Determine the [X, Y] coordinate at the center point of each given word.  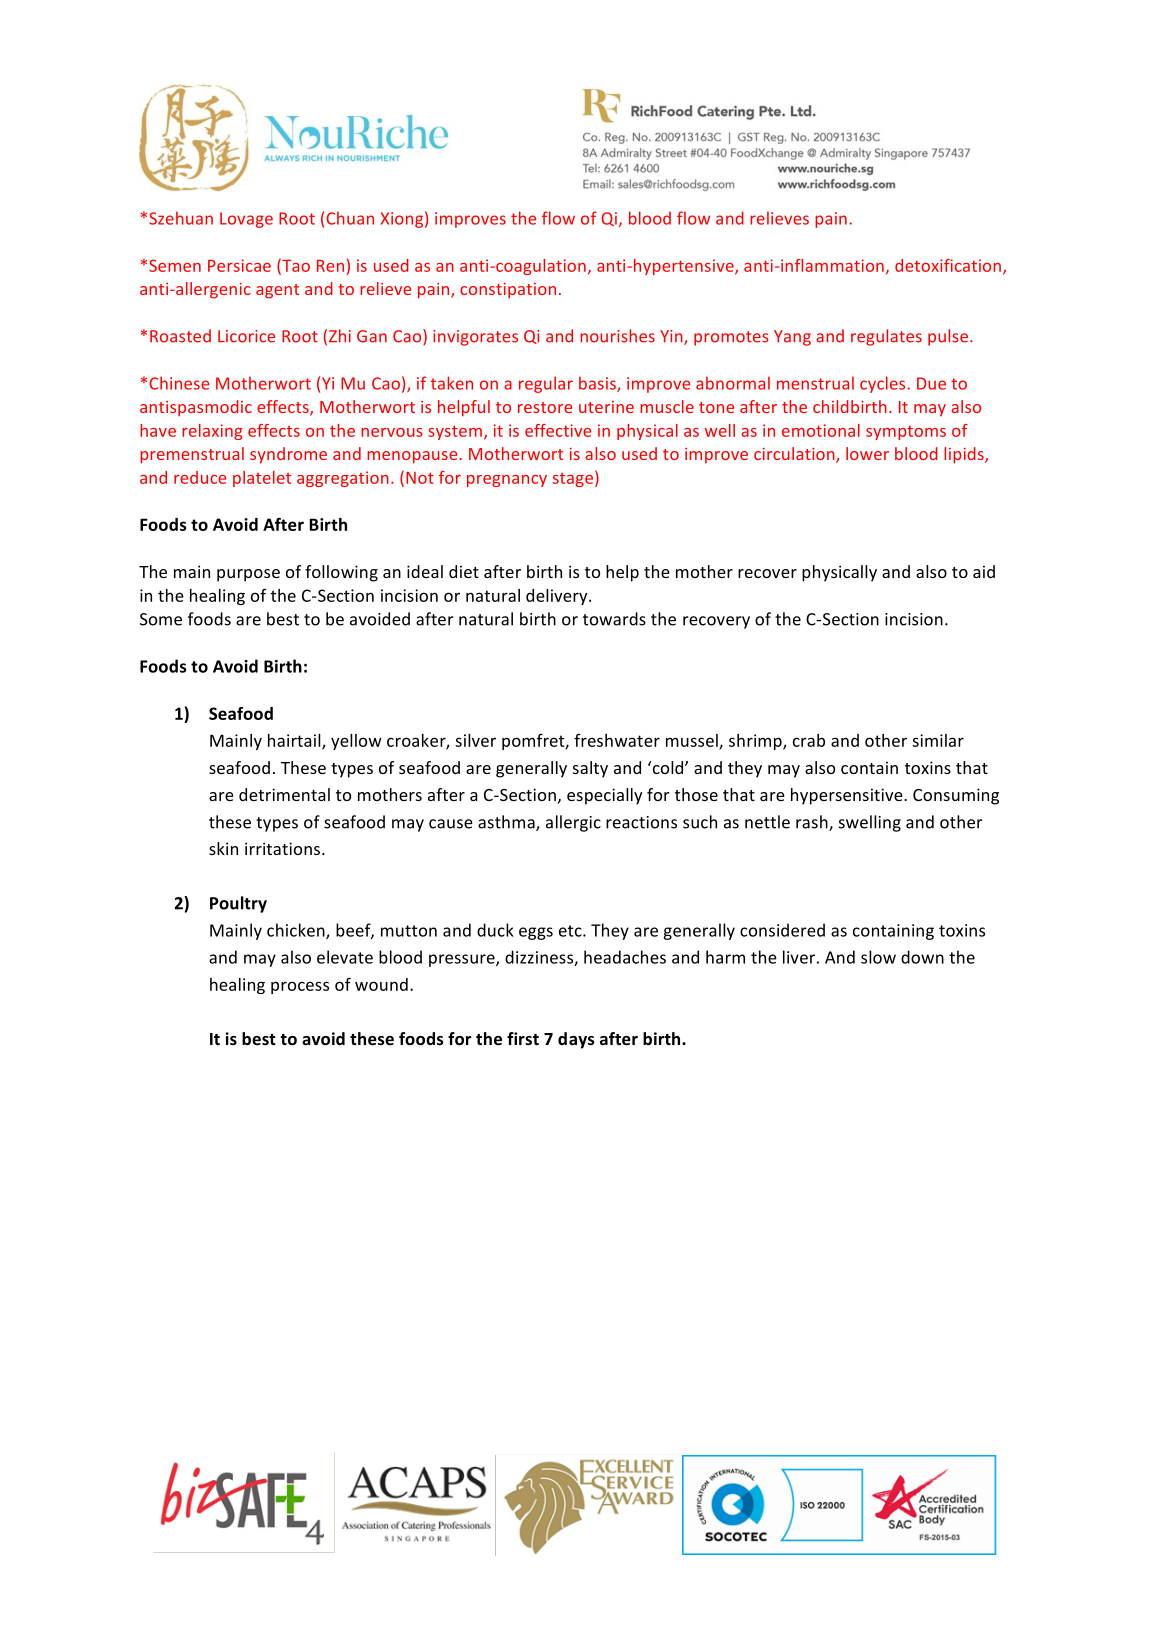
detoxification [949, 266]
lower [867, 453]
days [576, 1040]
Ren [330, 266]
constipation [508, 291]
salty [590, 769]
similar [938, 740]
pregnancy [507, 481]
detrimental [284, 794]
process [300, 987]
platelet [262, 479]
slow [878, 957]
